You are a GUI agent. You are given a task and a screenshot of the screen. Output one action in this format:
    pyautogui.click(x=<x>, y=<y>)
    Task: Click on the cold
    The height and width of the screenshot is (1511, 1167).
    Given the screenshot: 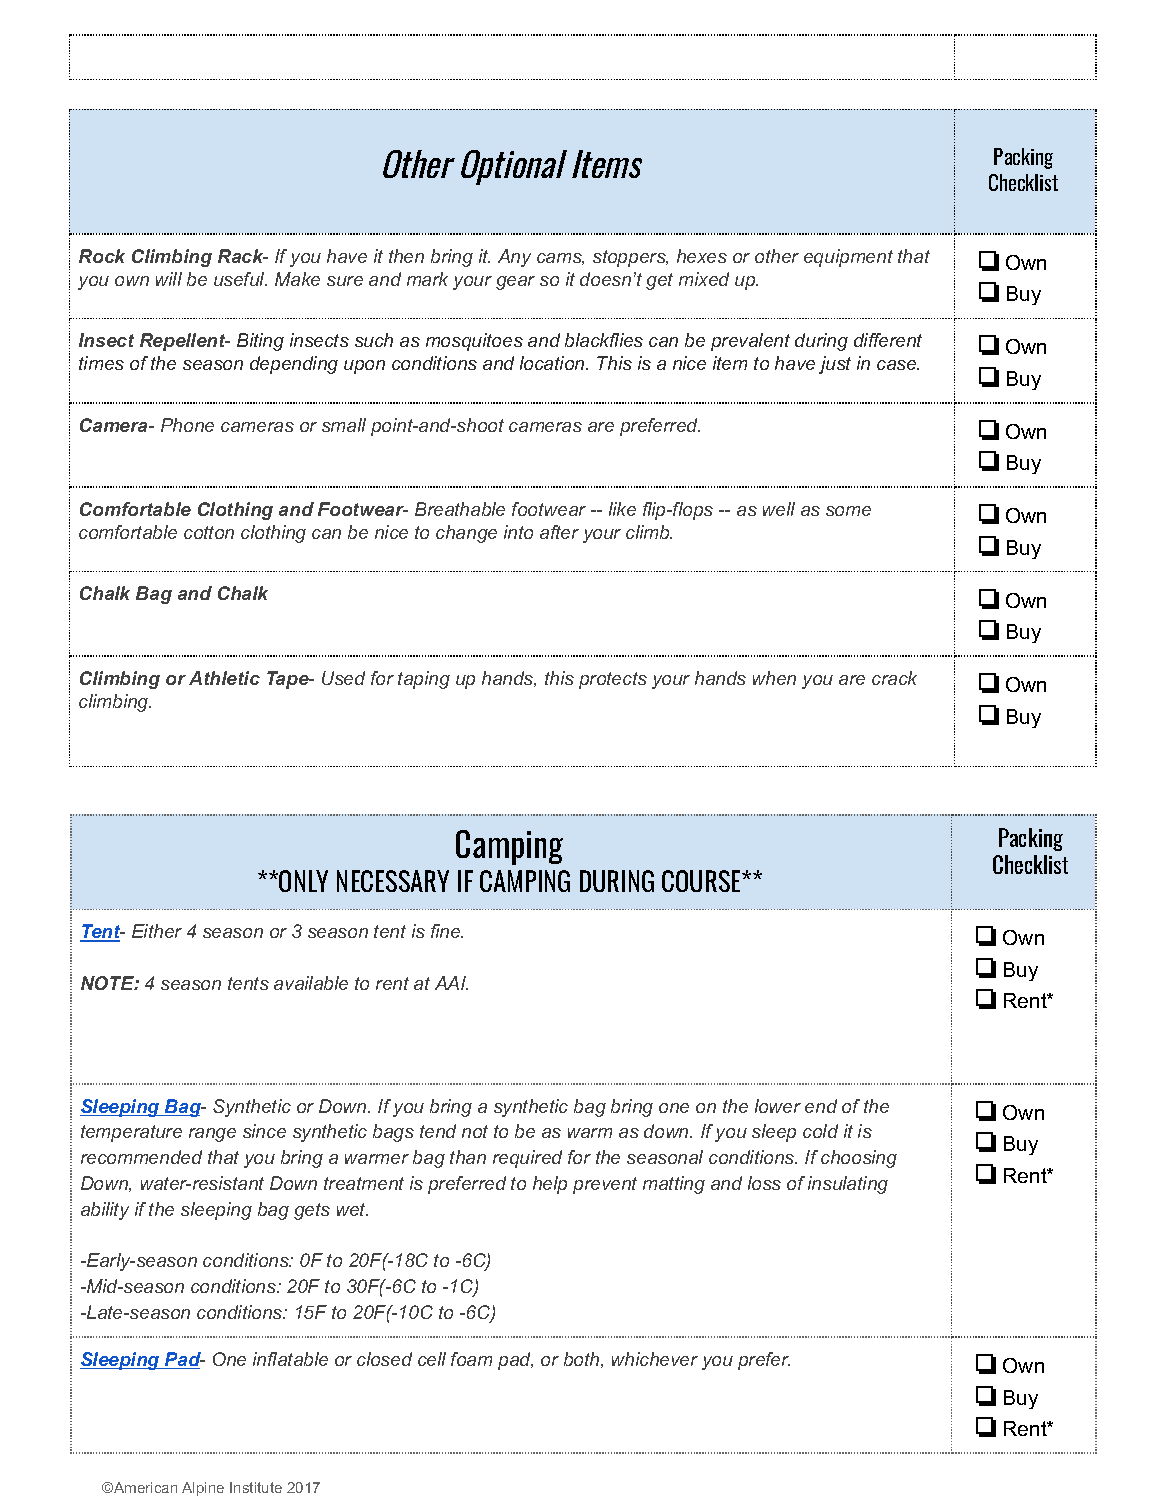 What is the action you would take?
    pyautogui.click(x=820, y=1131)
